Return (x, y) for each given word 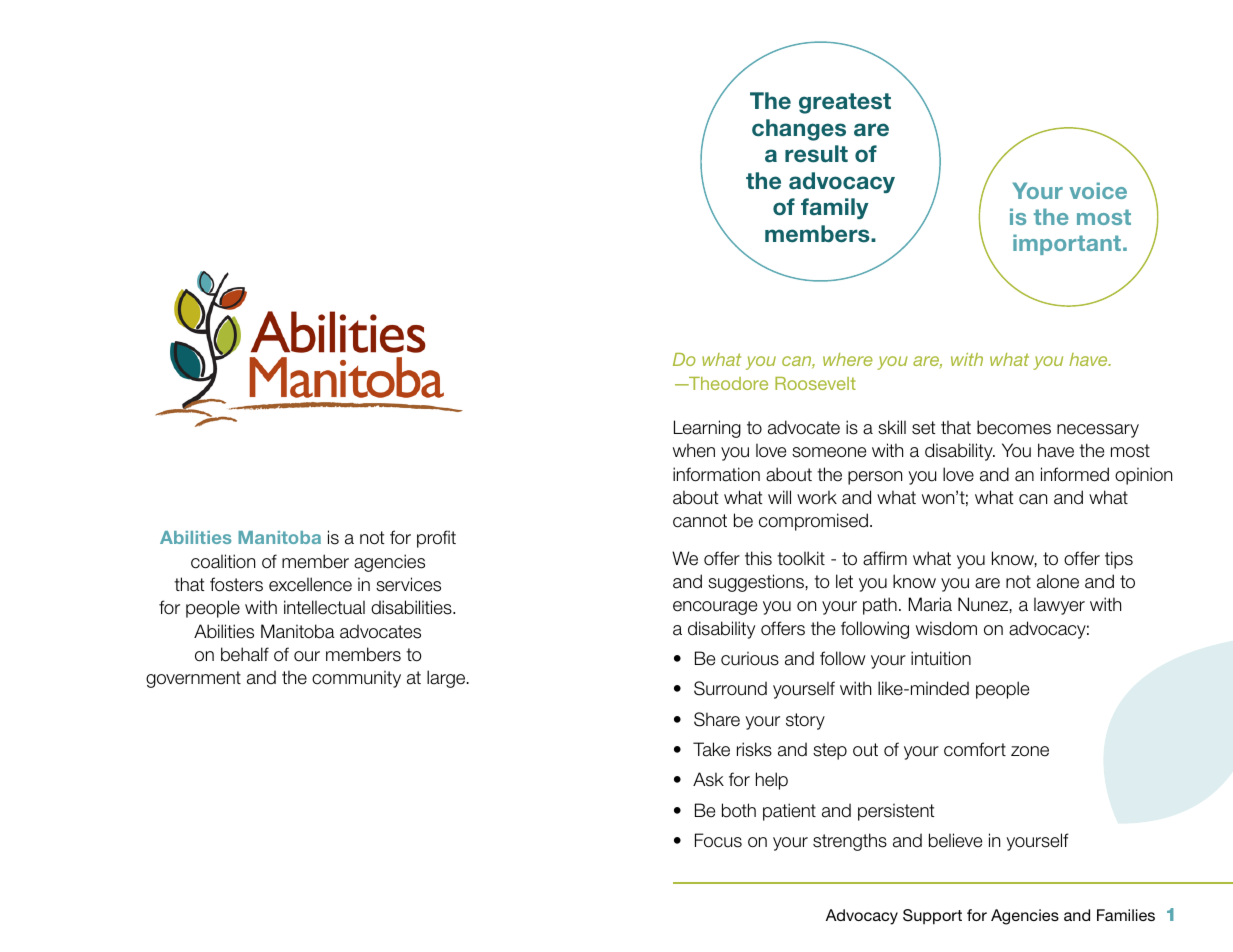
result (816, 154)
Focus (718, 840)
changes (799, 130)
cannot (700, 521)
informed (1075, 474)
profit (436, 539)
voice (1098, 190)
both (739, 810)
